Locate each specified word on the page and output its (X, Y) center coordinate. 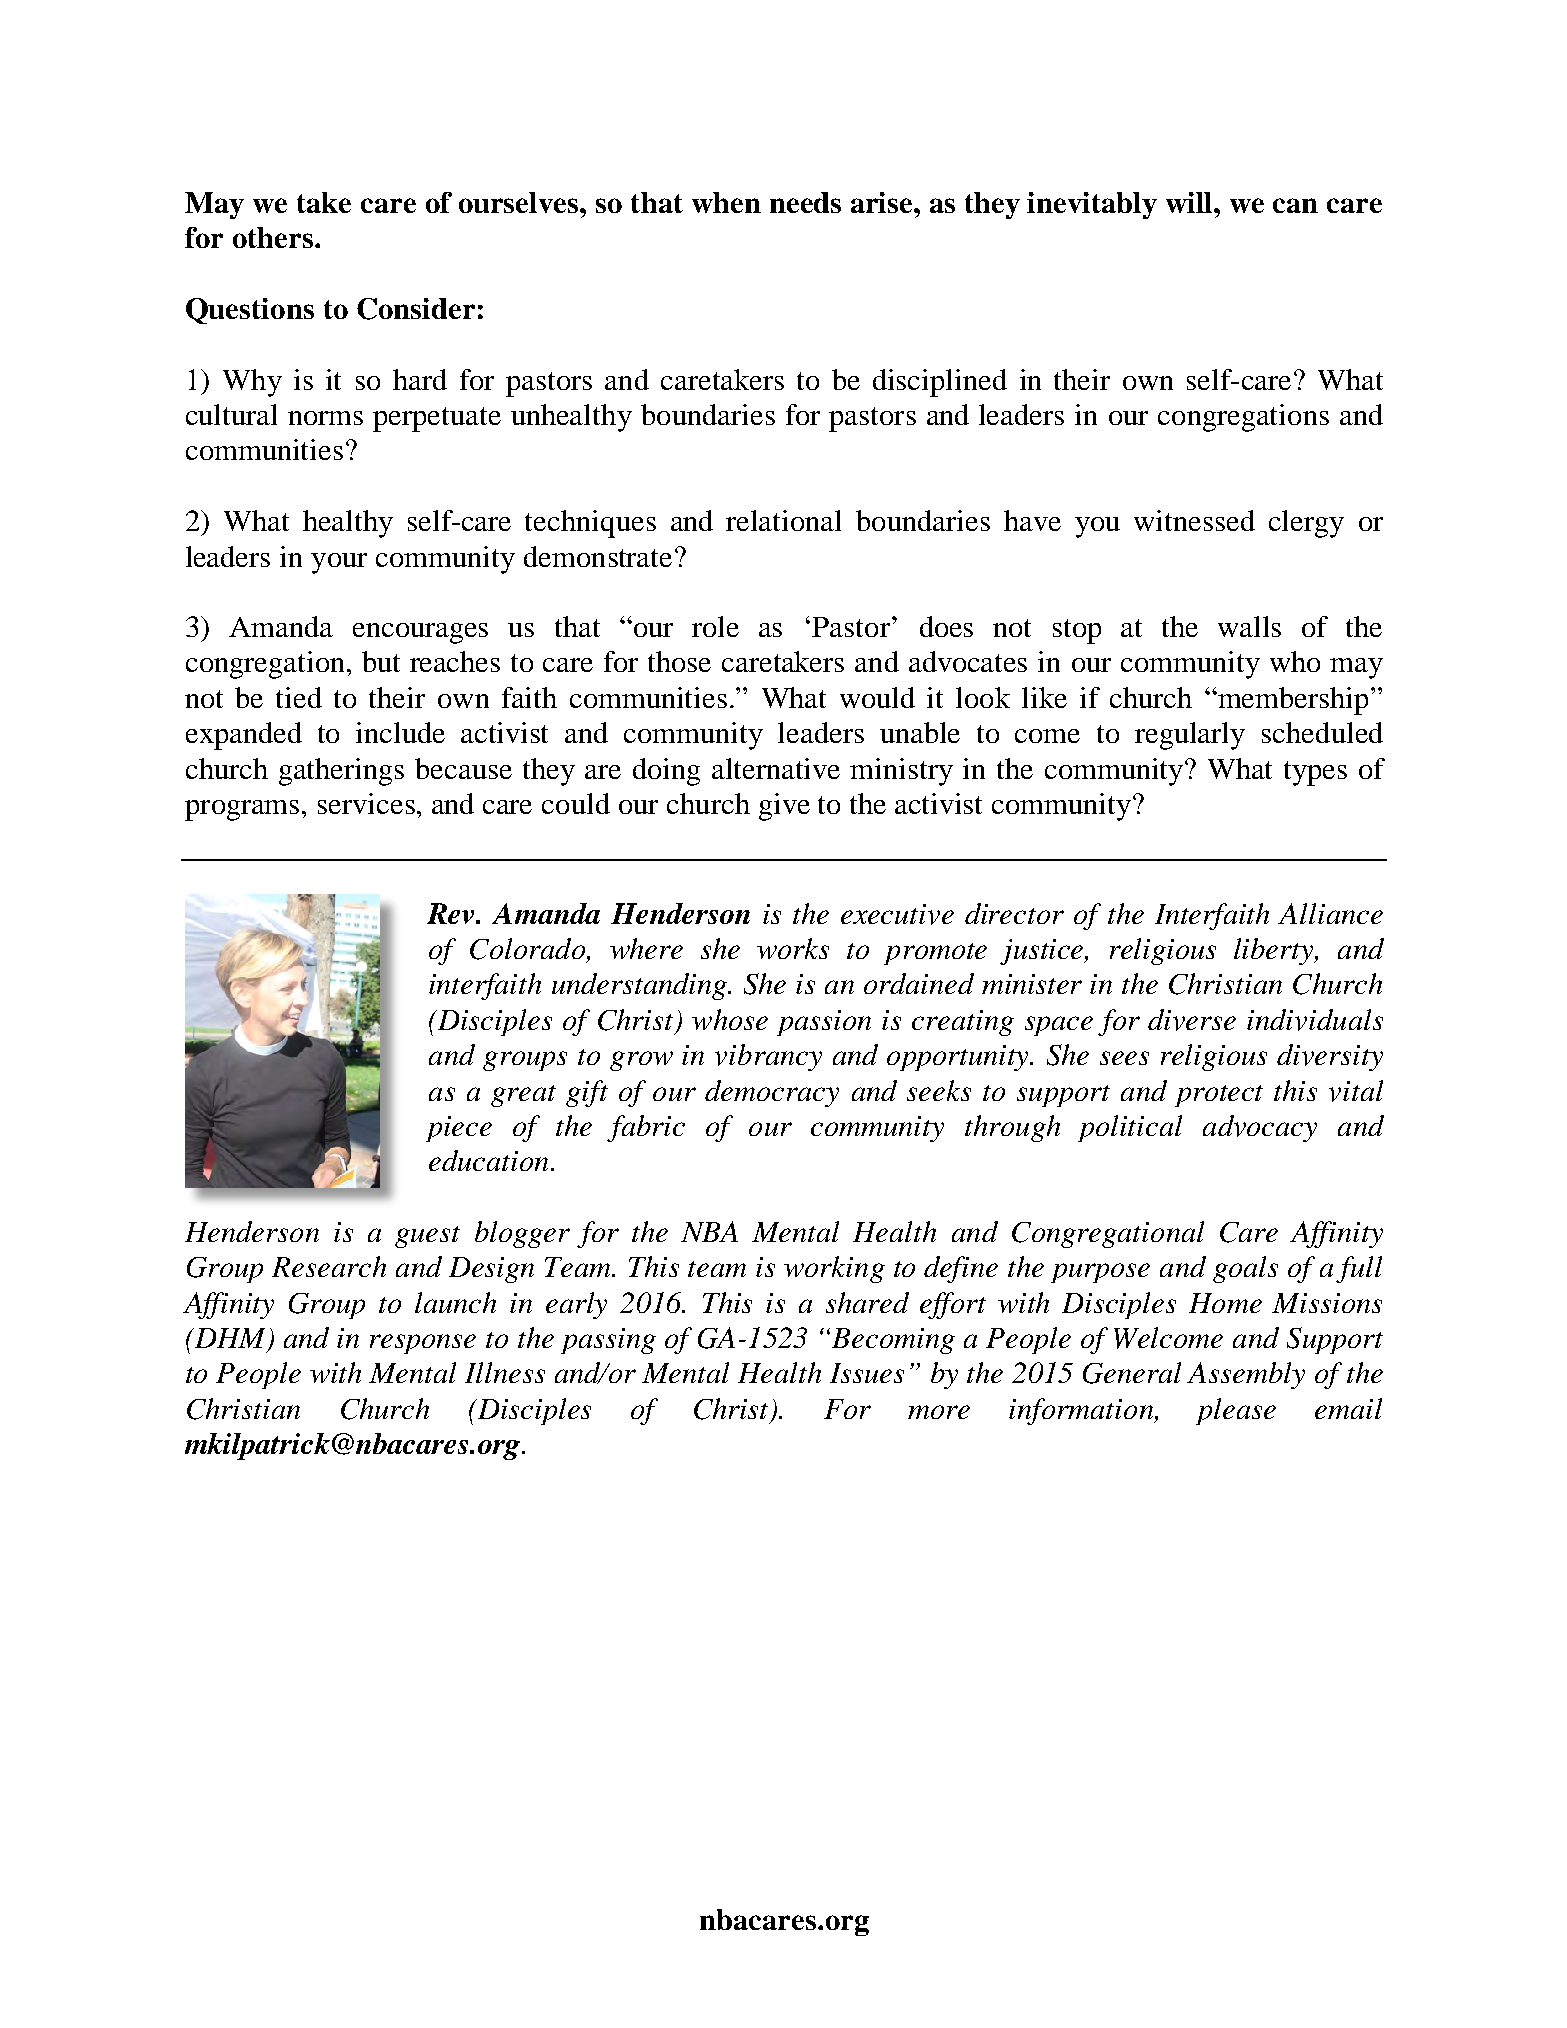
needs (805, 202)
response (423, 1344)
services (366, 803)
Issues (867, 1373)
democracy (772, 1093)
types (1315, 773)
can (1295, 205)
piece (459, 1129)
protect (1219, 1096)
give (784, 807)
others (274, 237)
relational (783, 520)
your (339, 563)
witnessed (1194, 520)
